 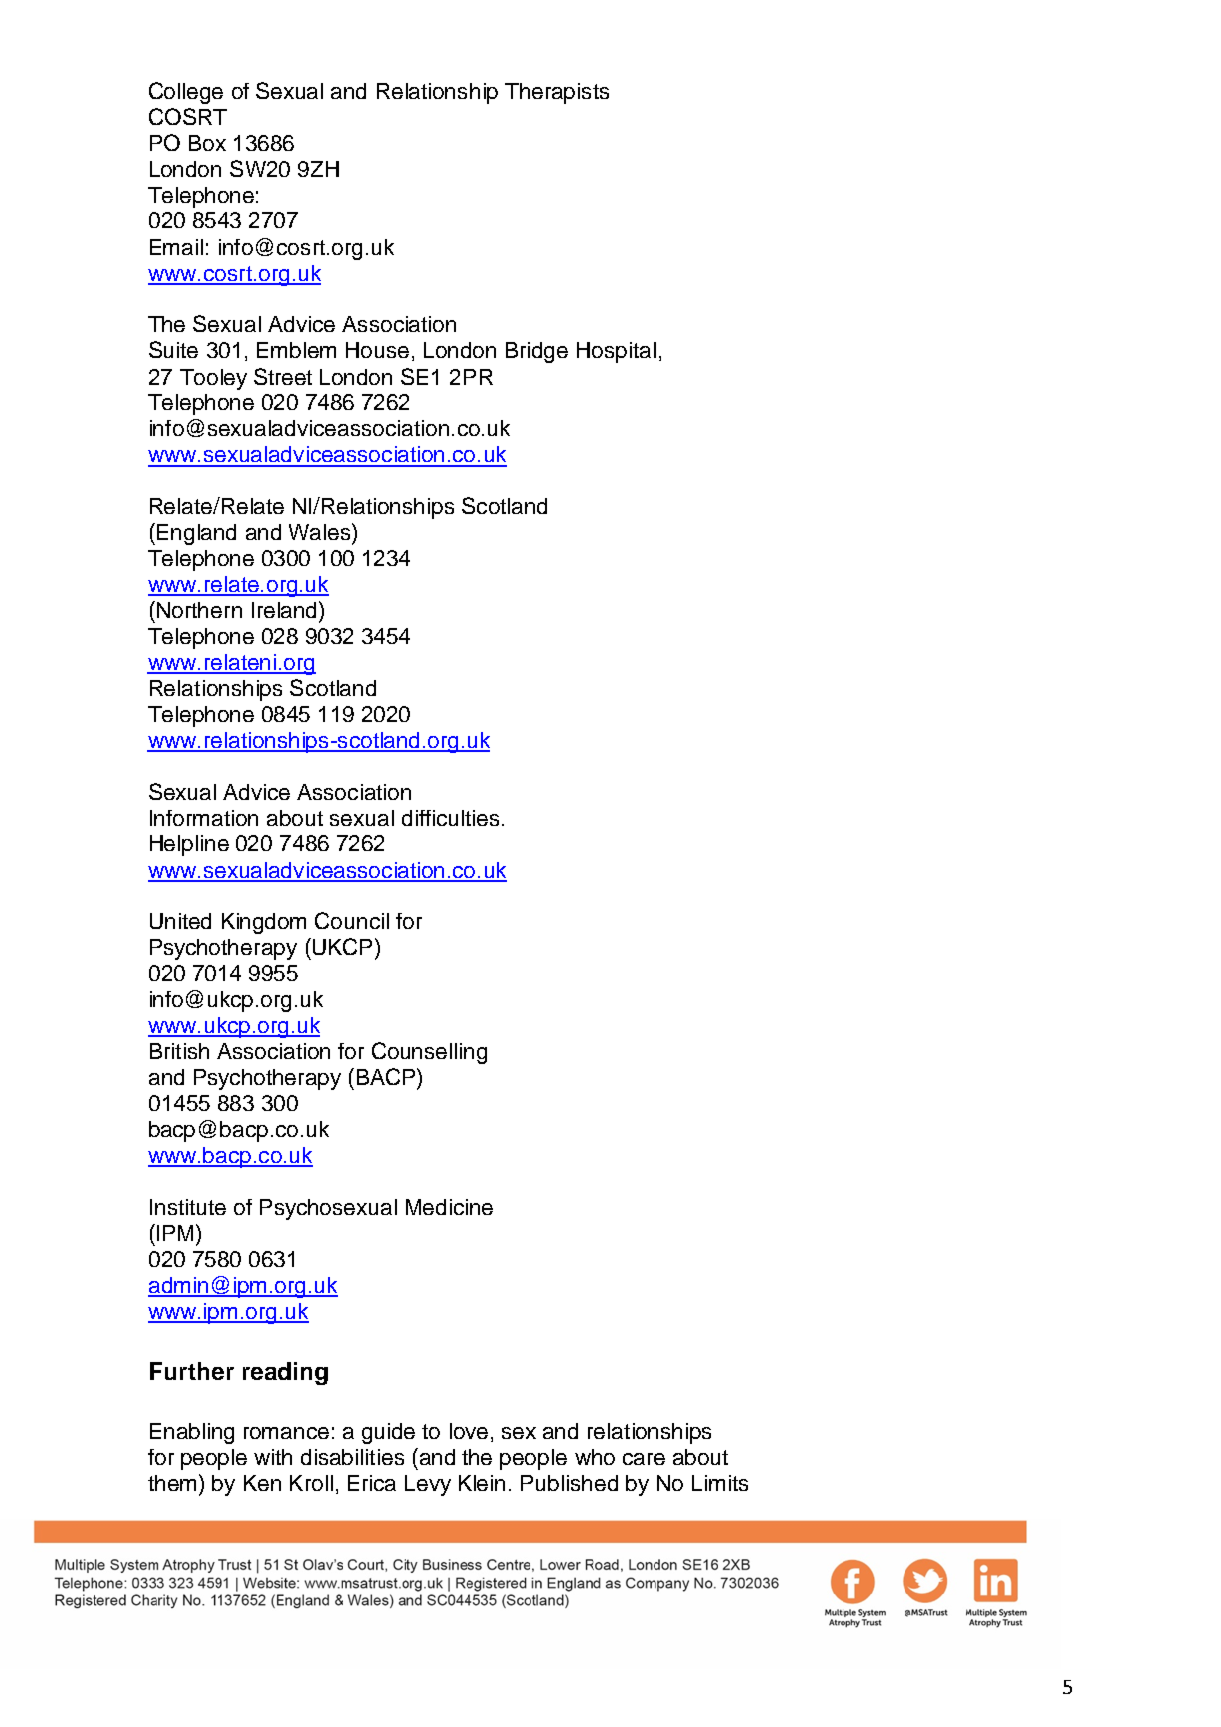 What do you see at coordinates (537, 352) in the screenshot?
I see `Bridge` at bounding box center [537, 352].
